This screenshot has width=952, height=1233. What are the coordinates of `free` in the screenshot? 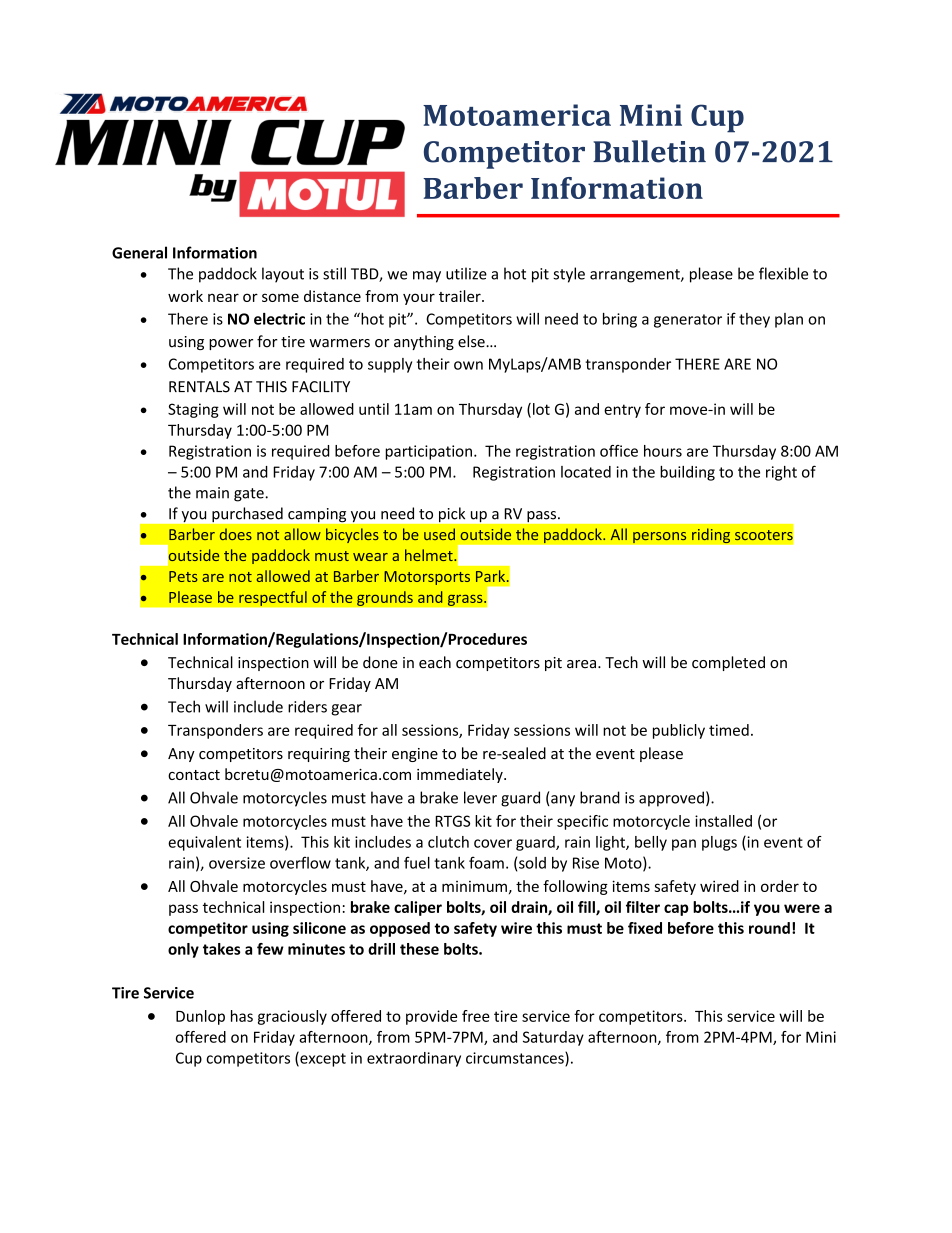 It's located at (476, 1016).
